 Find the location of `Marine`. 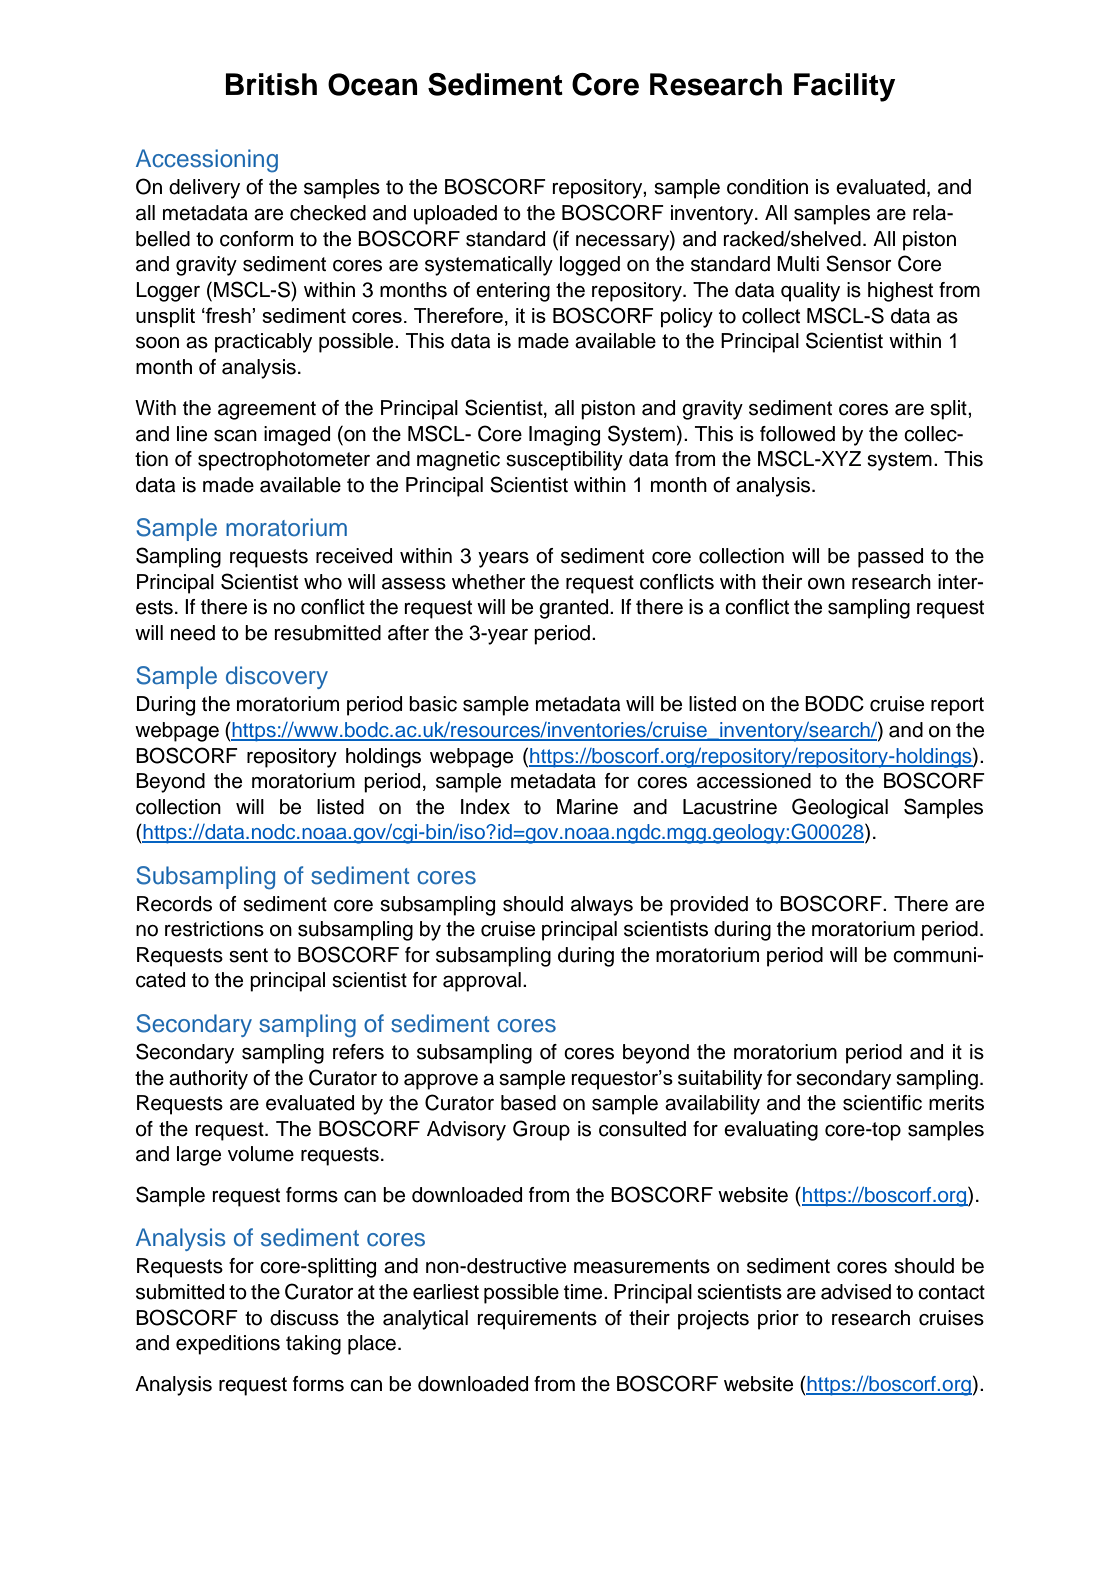

Marine is located at coordinates (587, 807).
